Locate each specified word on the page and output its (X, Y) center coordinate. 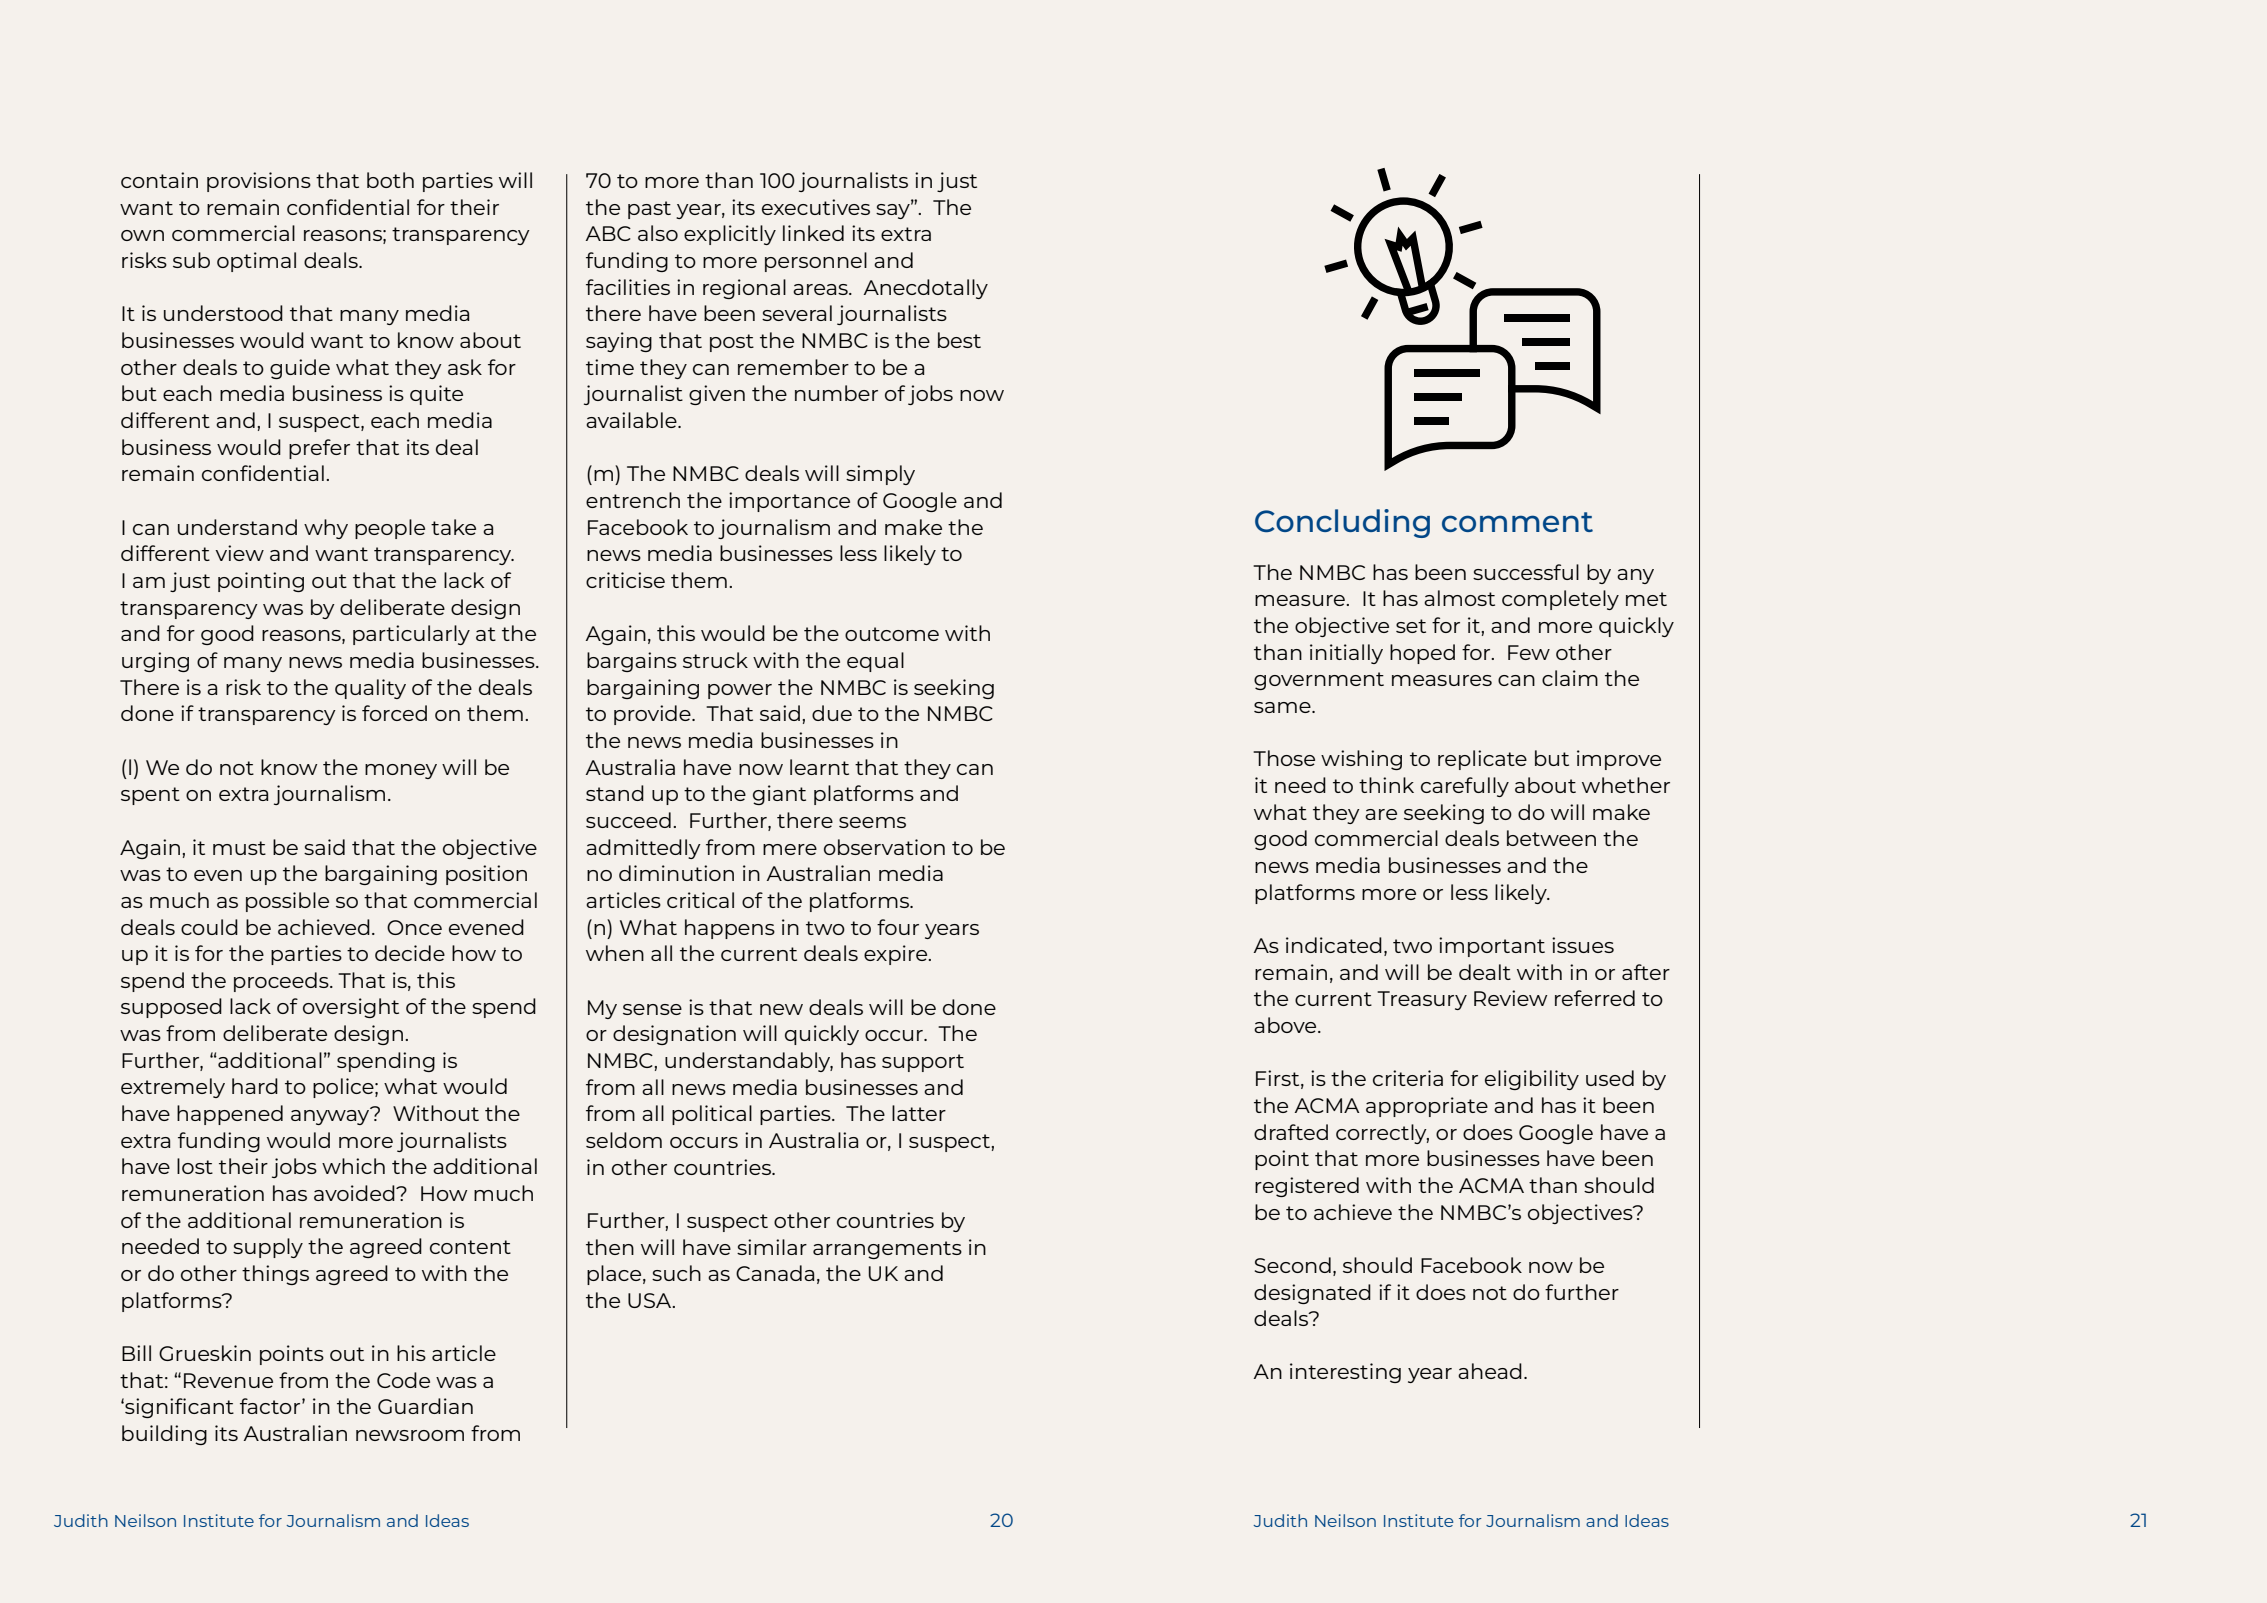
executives (816, 207)
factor (270, 1406)
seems (872, 822)
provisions (259, 182)
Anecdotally (926, 289)
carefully (1465, 787)
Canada (775, 1273)
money (401, 771)
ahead (1490, 1371)
